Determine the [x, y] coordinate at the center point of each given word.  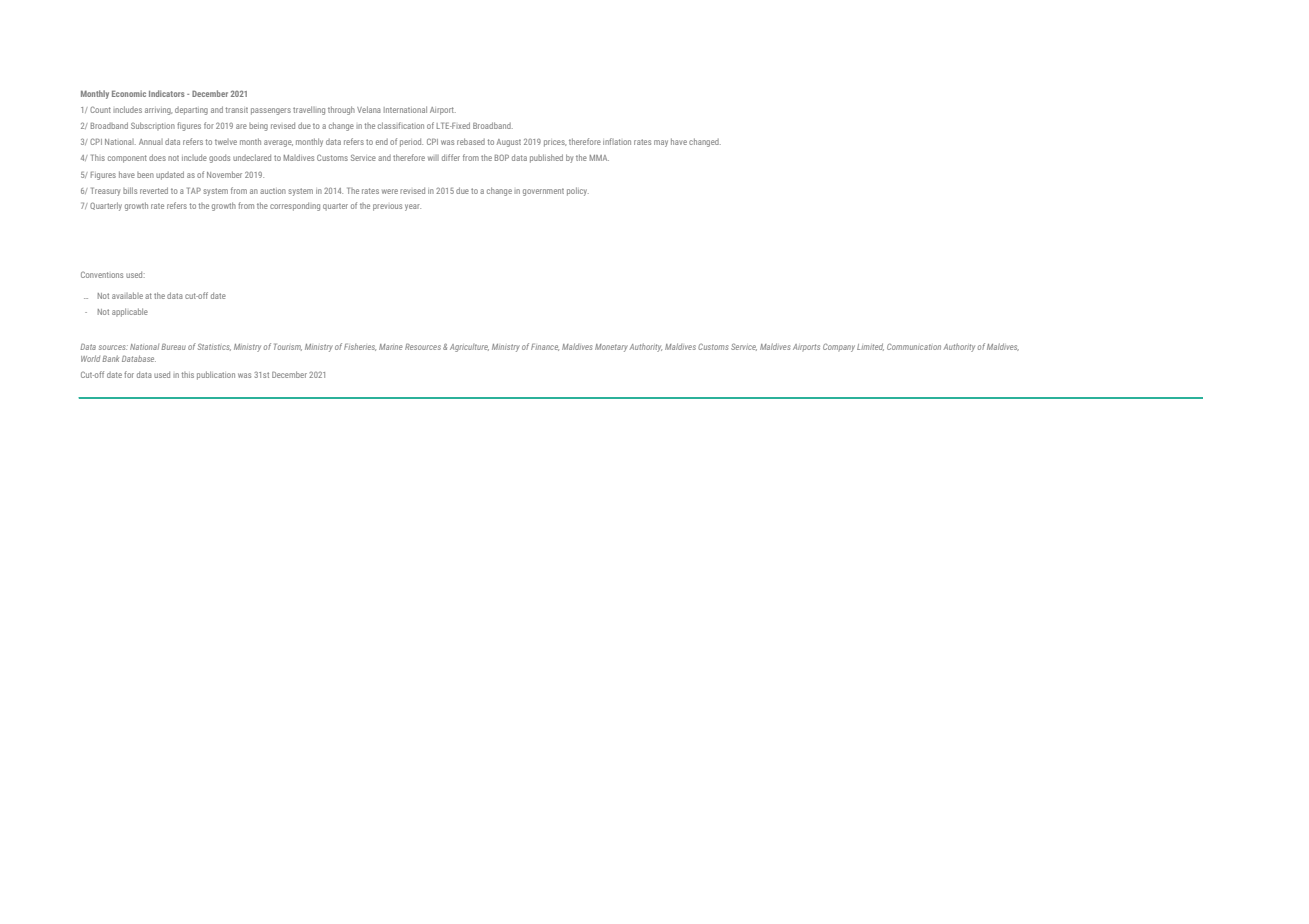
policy [578, 191]
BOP [502, 157]
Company [839, 347]
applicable [130, 312]
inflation [617, 141]
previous [387, 207]
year [413, 207]
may [661, 143]
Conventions [102, 274]
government [543, 192]
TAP [194, 190]
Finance [545, 347]
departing [191, 111]
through [341, 110]
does [157, 157]
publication [216, 375]
